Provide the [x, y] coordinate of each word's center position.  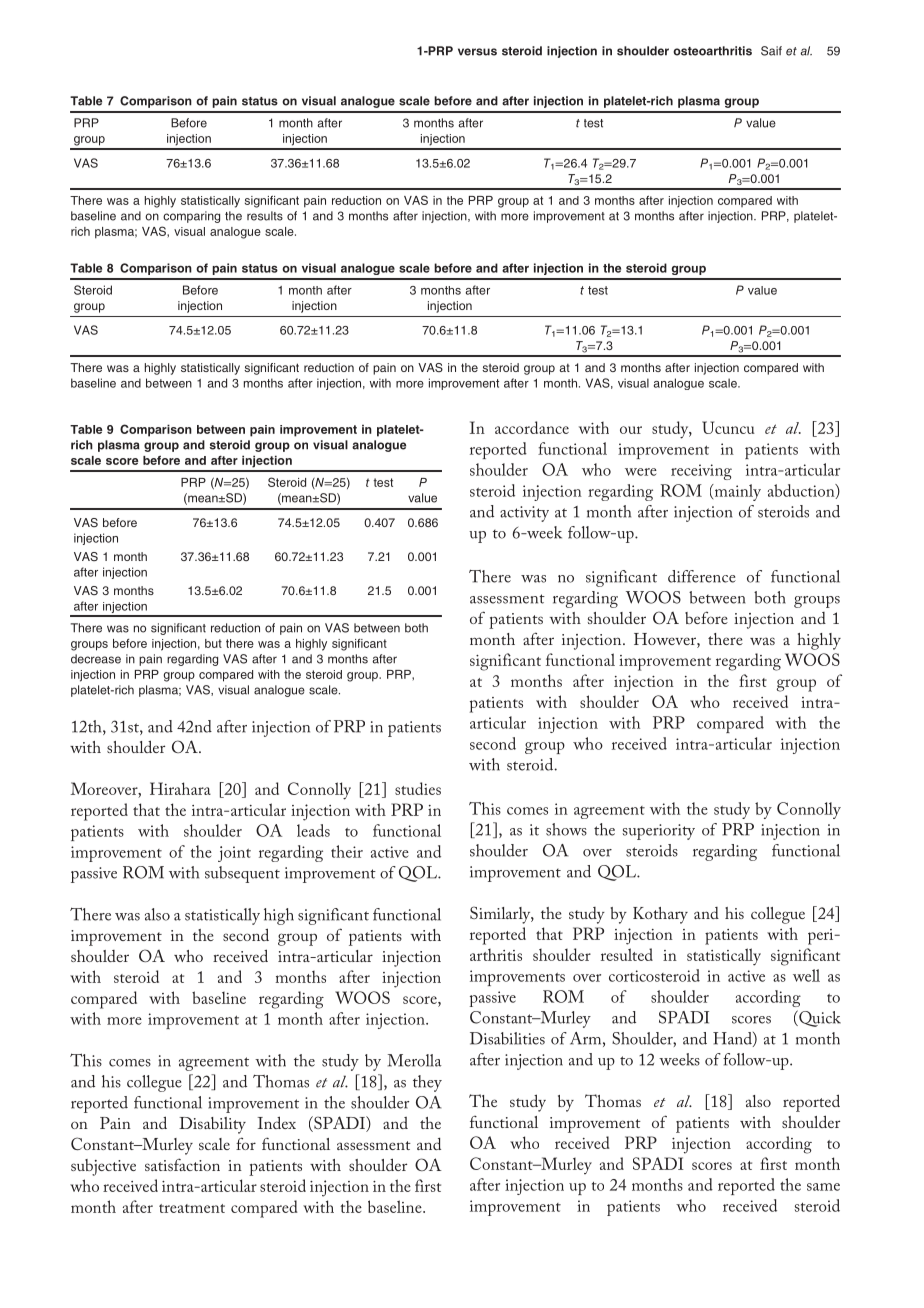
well [806, 975]
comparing [191, 217]
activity [524, 514]
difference [702, 576]
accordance [532, 427]
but [213, 643]
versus [477, 52]
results [265, 216]
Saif [771, 51]
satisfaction [182, 1164]
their [347, 851]
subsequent [242, 874]
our [631, 430]
